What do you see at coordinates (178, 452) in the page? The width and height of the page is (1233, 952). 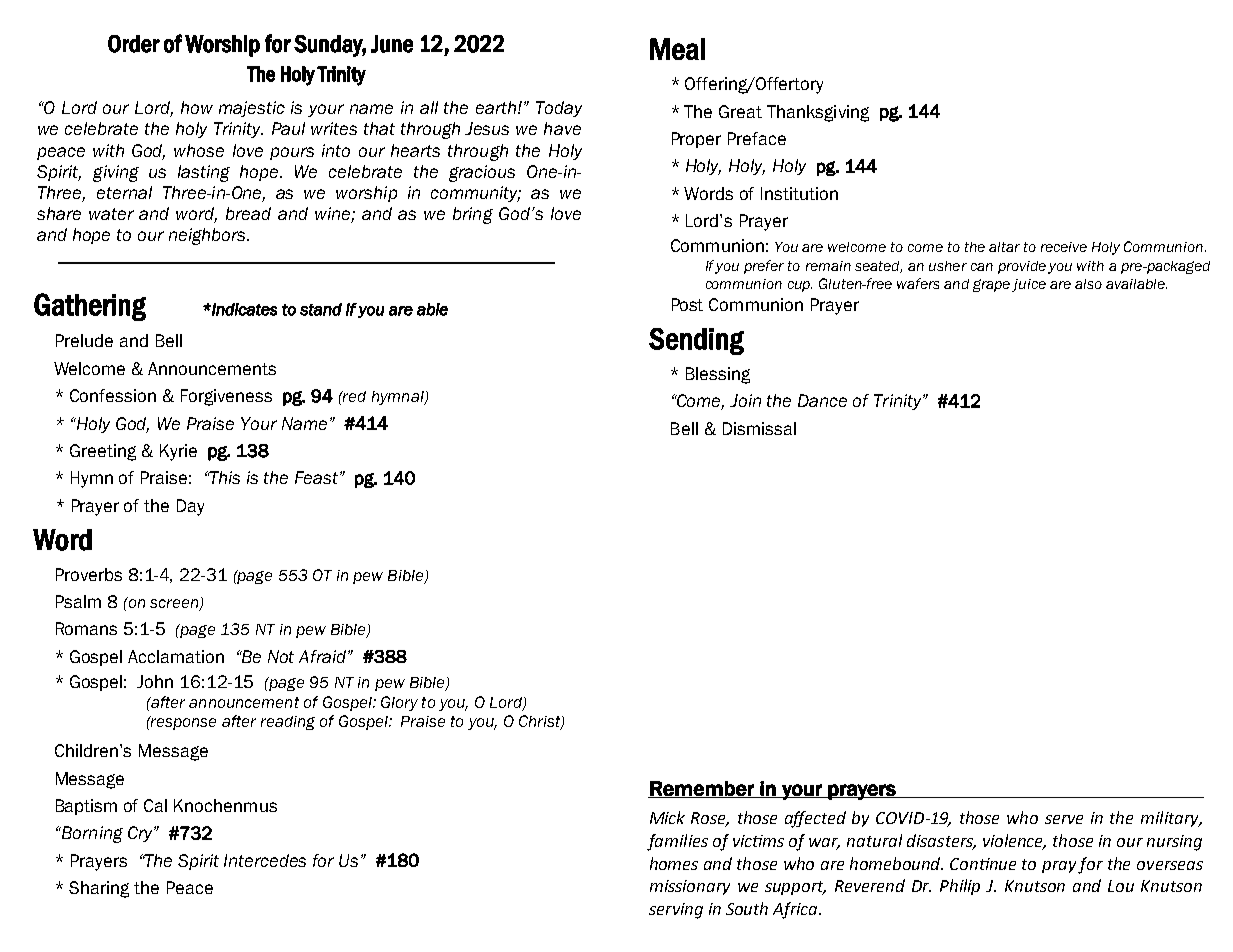 I see `Kyrie` at bounding box center [178, 452].
